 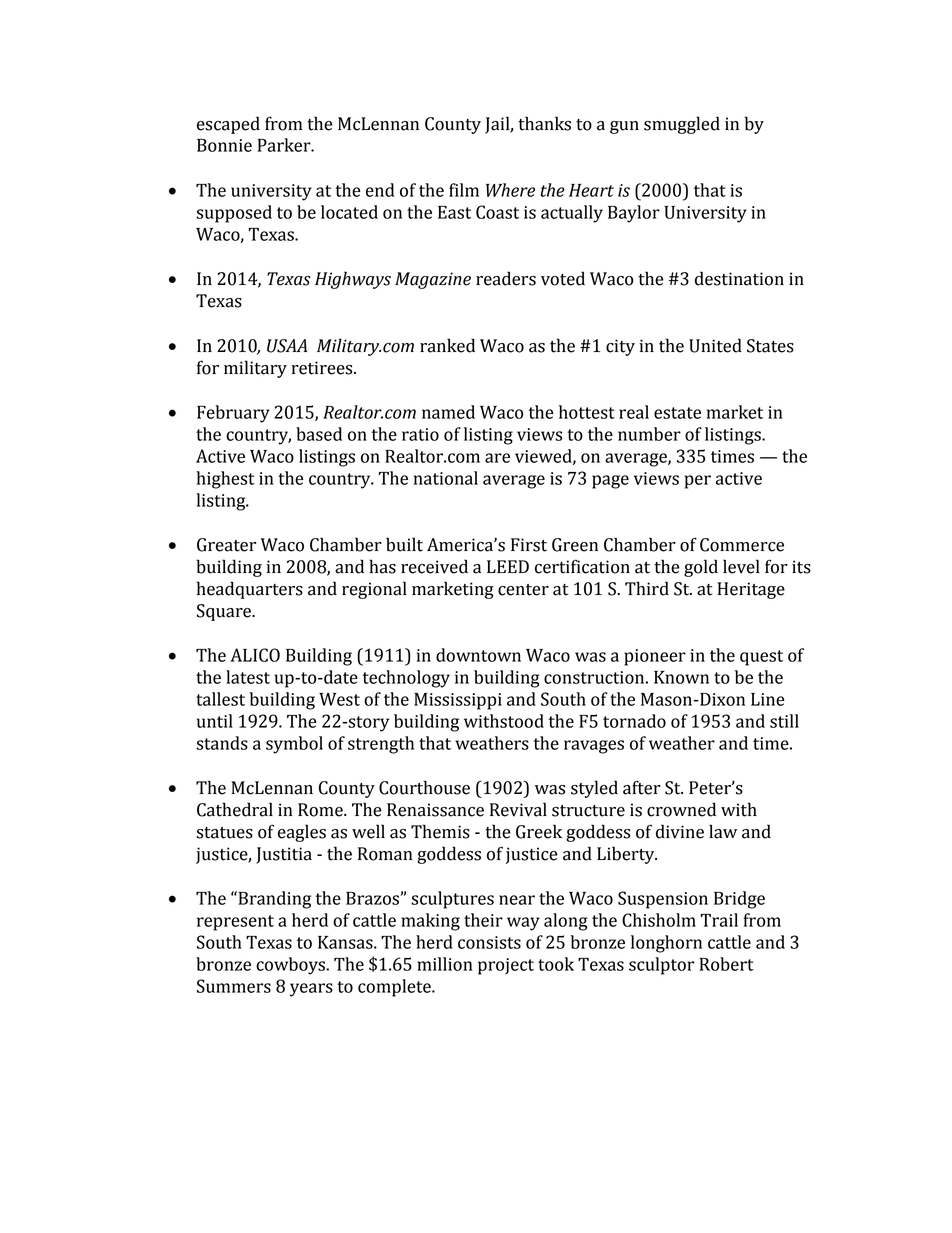 I want to click on cowboys, so click(x=291, y=966).
